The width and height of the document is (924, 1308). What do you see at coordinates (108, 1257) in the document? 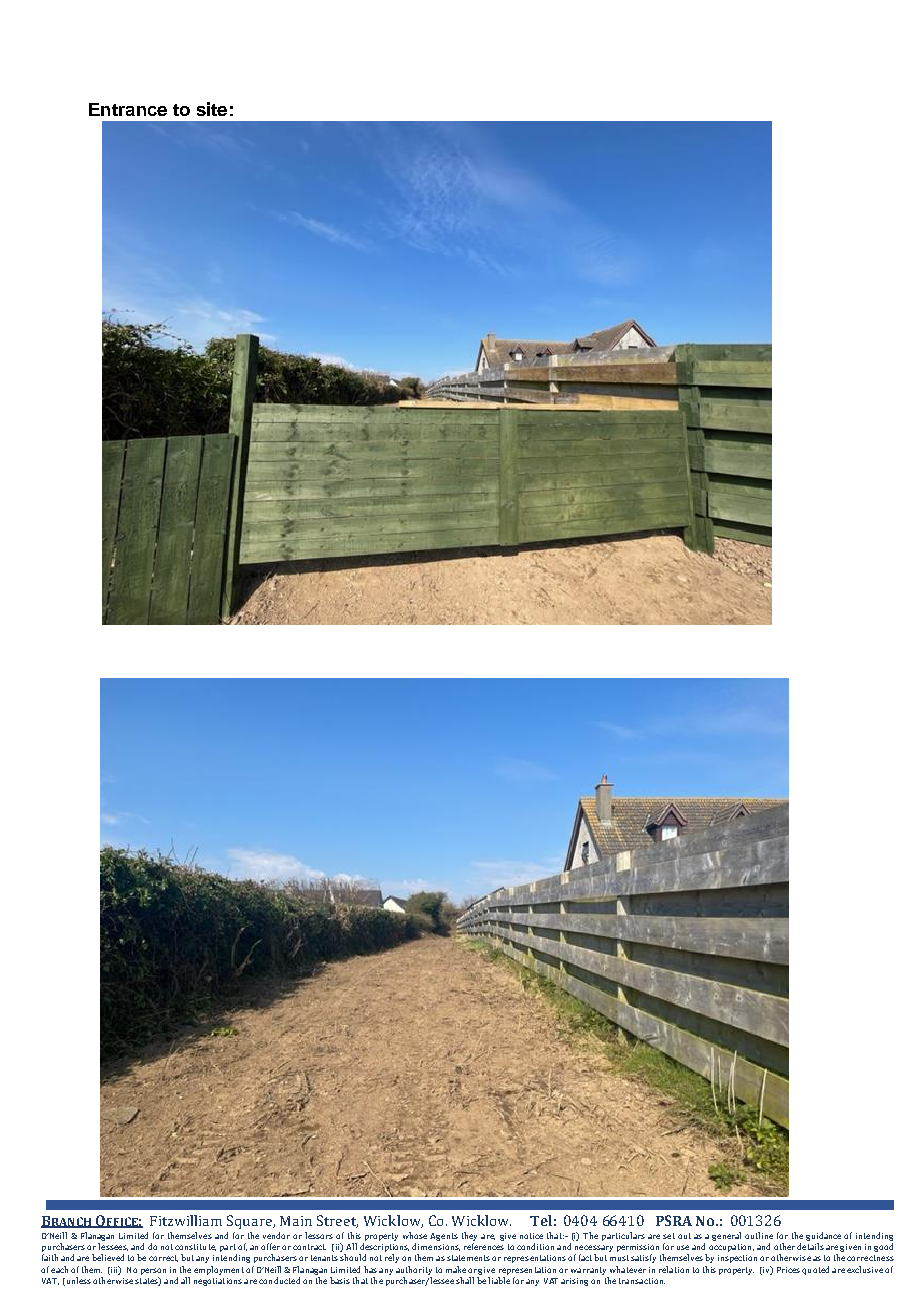
I see `believed` at bounding box center [108, 1257].
